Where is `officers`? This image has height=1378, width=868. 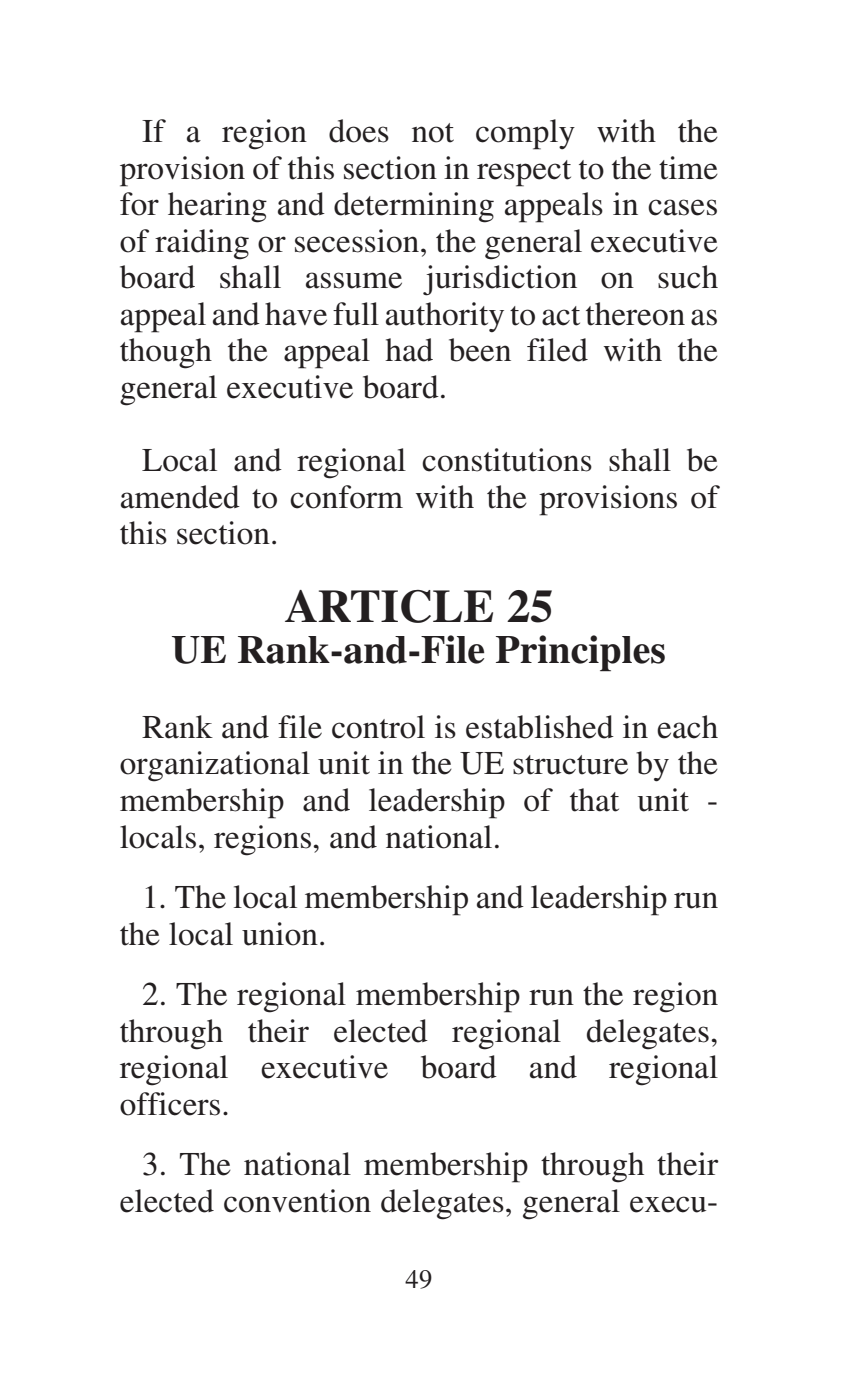 officers is located at coordinates (170, 1104).
